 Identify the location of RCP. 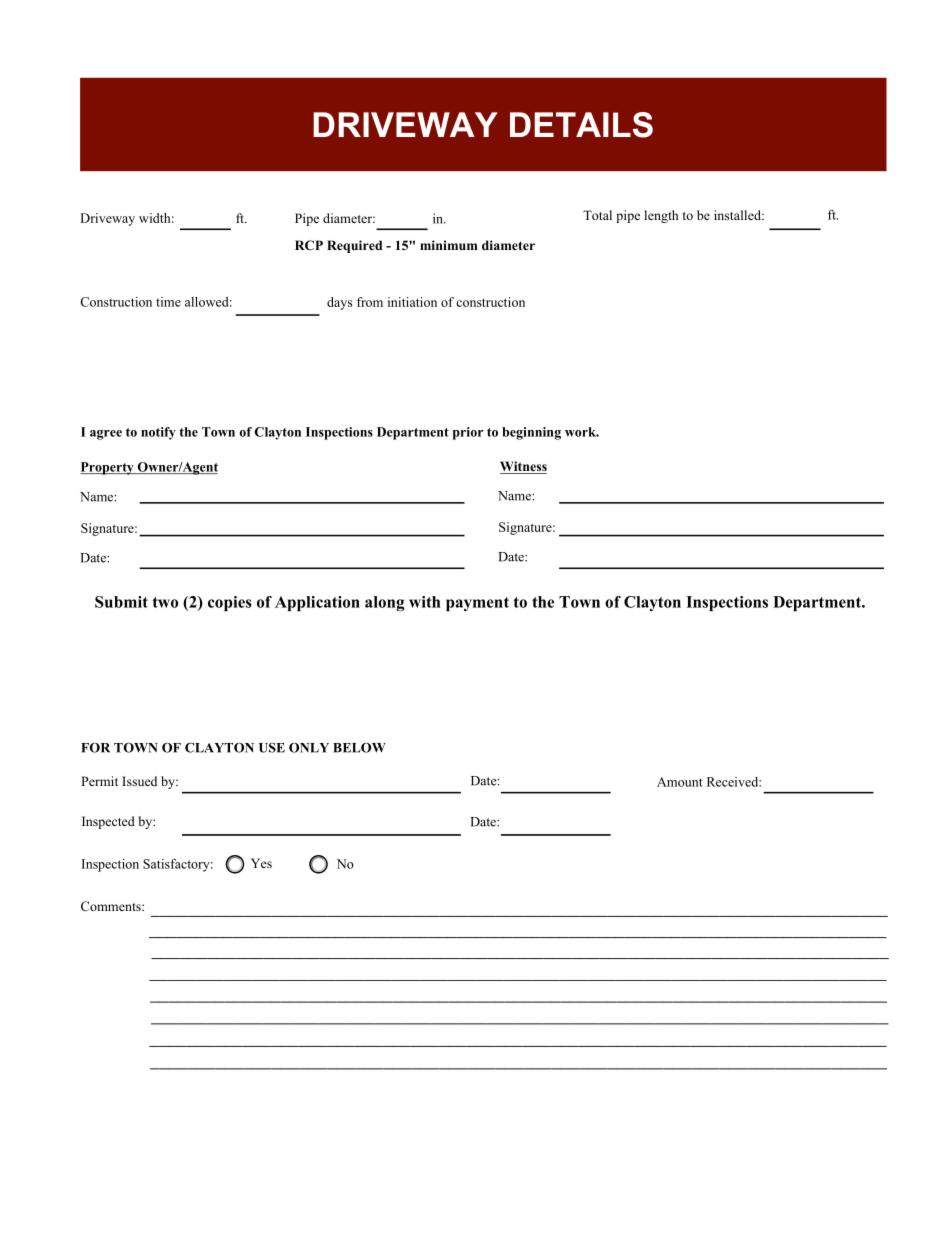
(309, 245).
